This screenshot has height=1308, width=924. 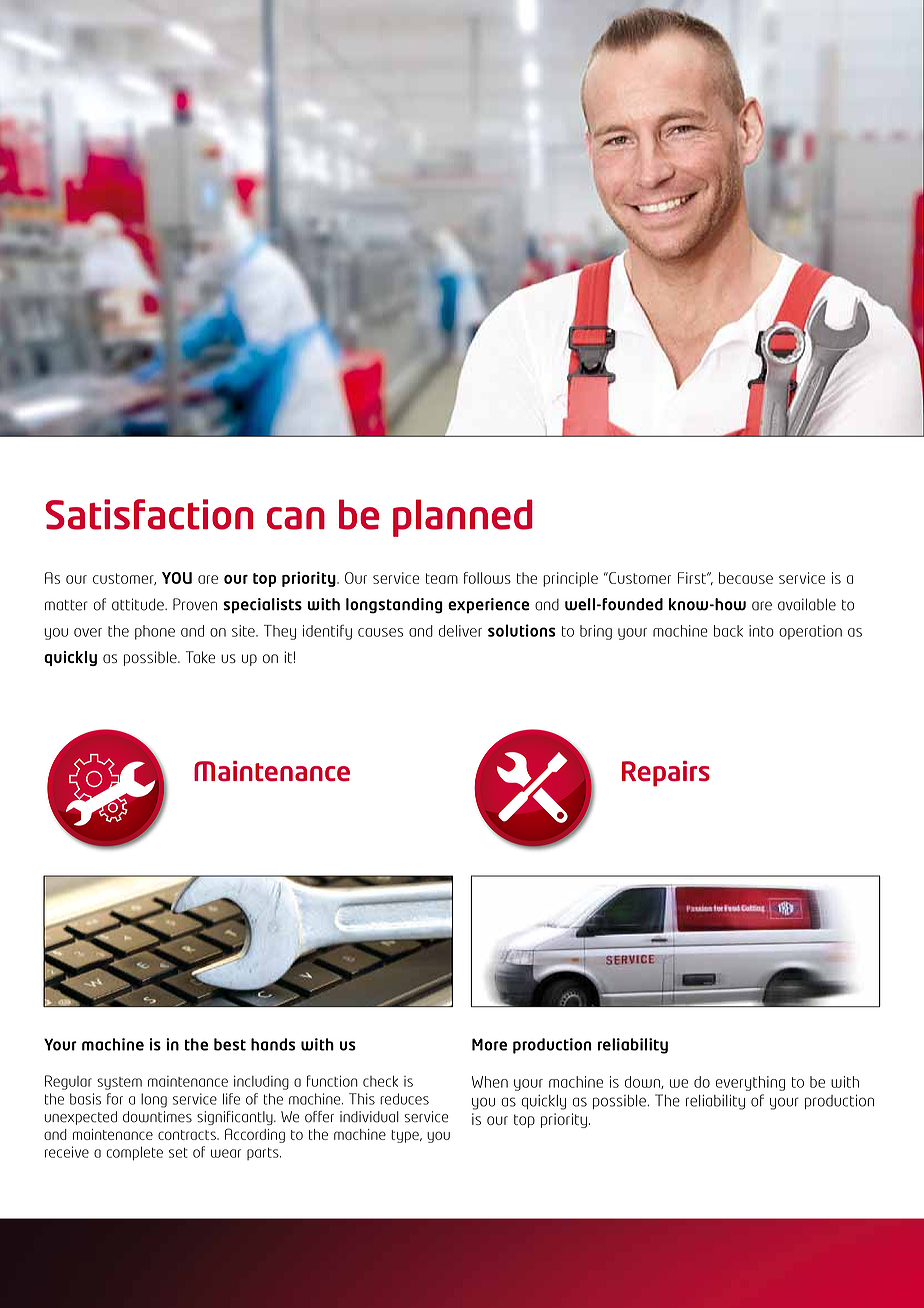 What do you see at coordinates (200, 657) in the screenshot?
I see `Take` at bounding box center [200, 657].
